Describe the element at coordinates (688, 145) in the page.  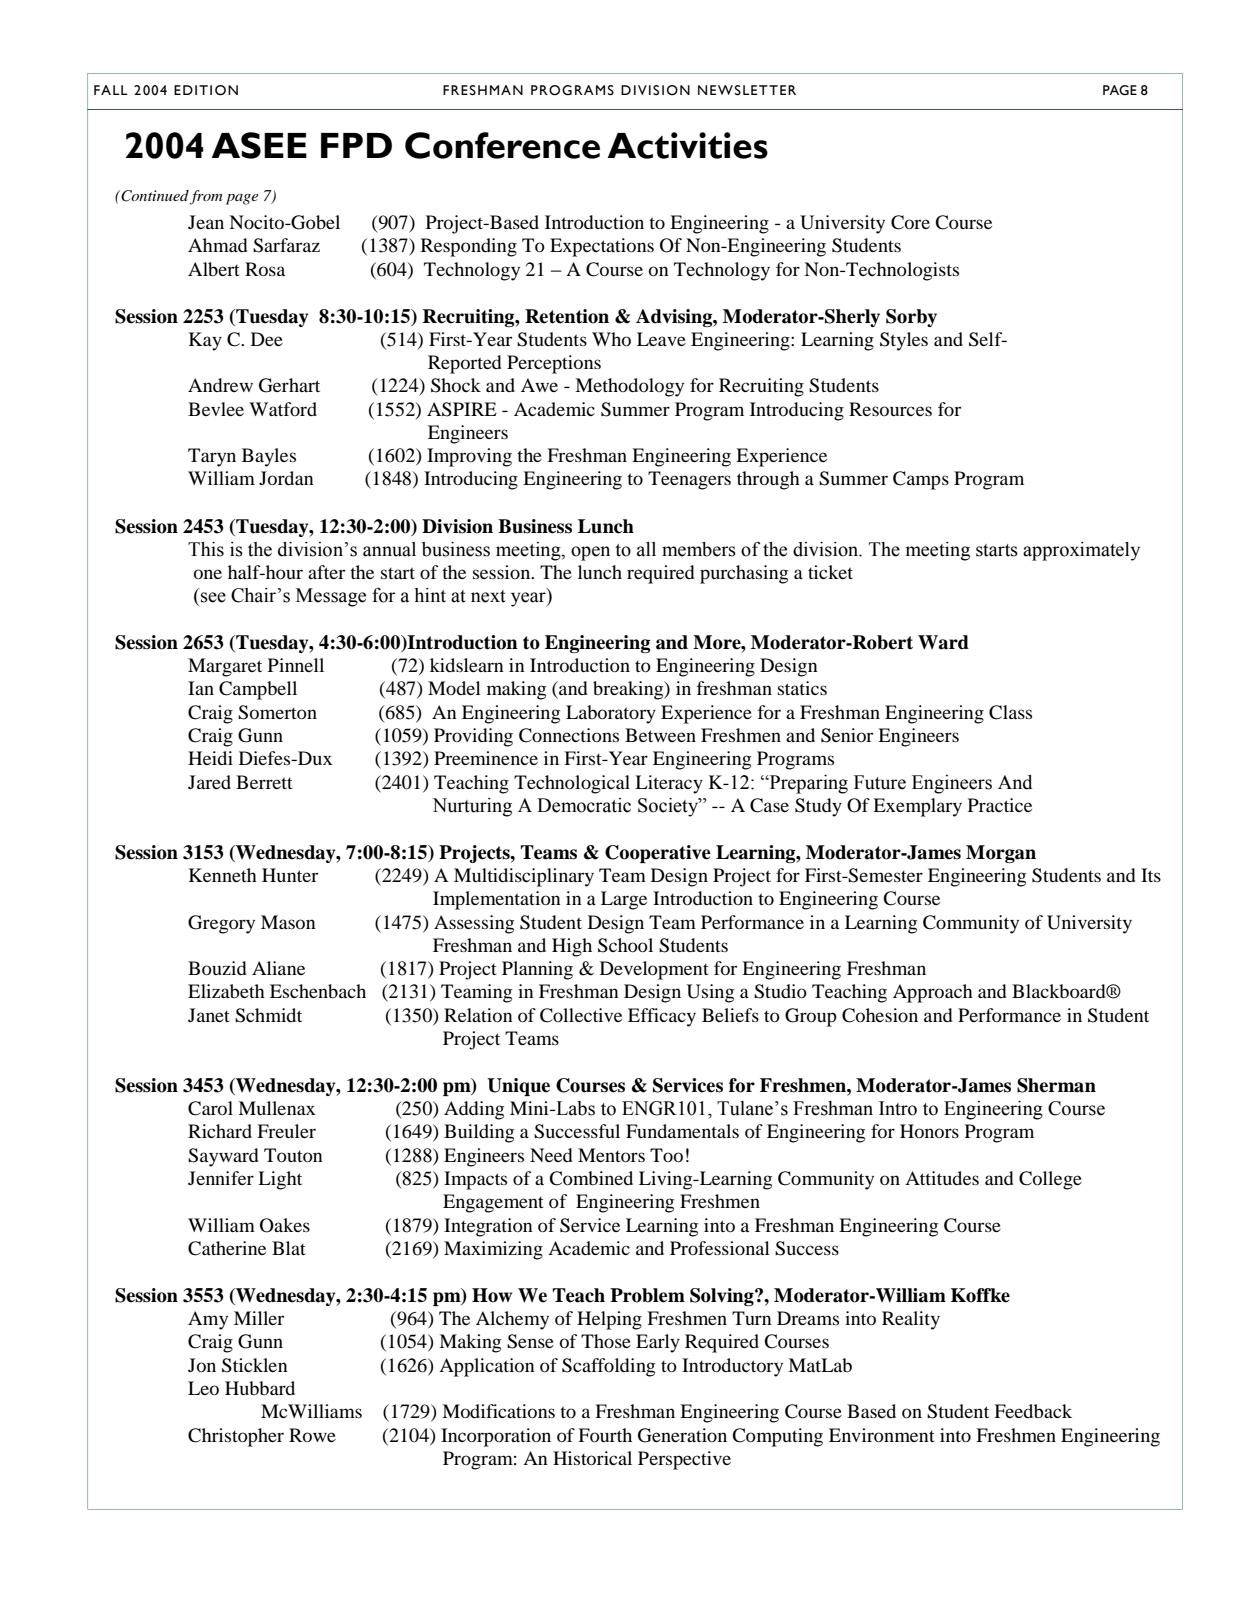
I see `Activities` at that location.
